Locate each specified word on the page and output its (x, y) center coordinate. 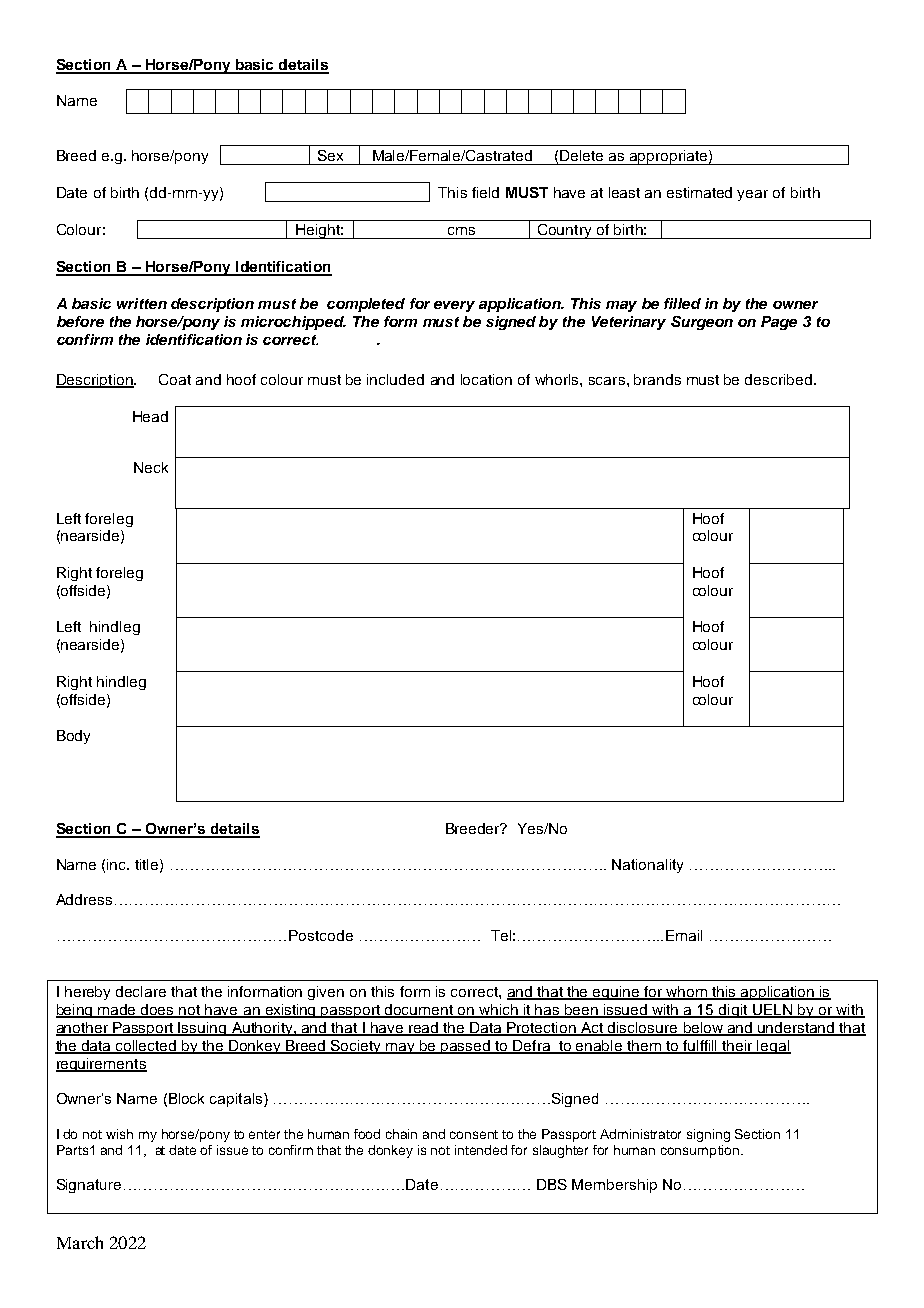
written (142, 303)
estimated (699, 192)
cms (461, 231)
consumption (701, 1151)
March (80, 1242)
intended (481, 1150)
